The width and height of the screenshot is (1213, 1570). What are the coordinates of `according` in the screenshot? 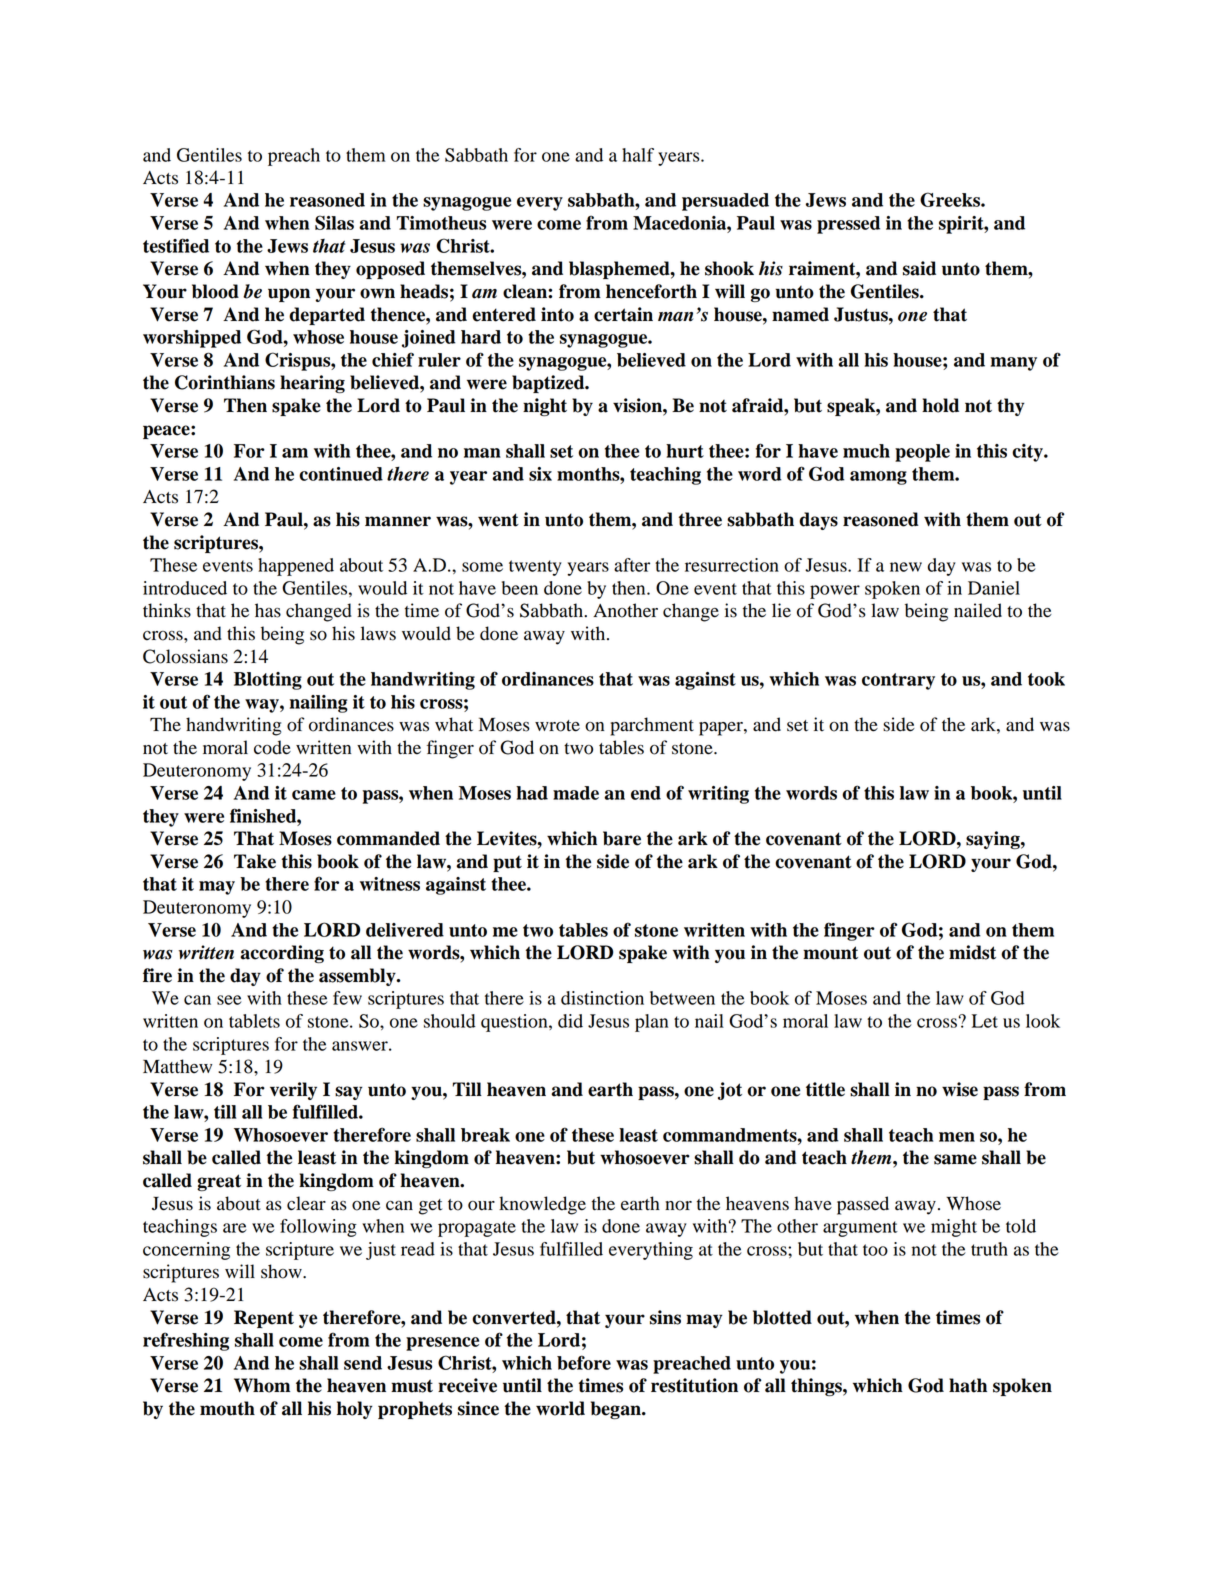 It's located at (282, 954).
